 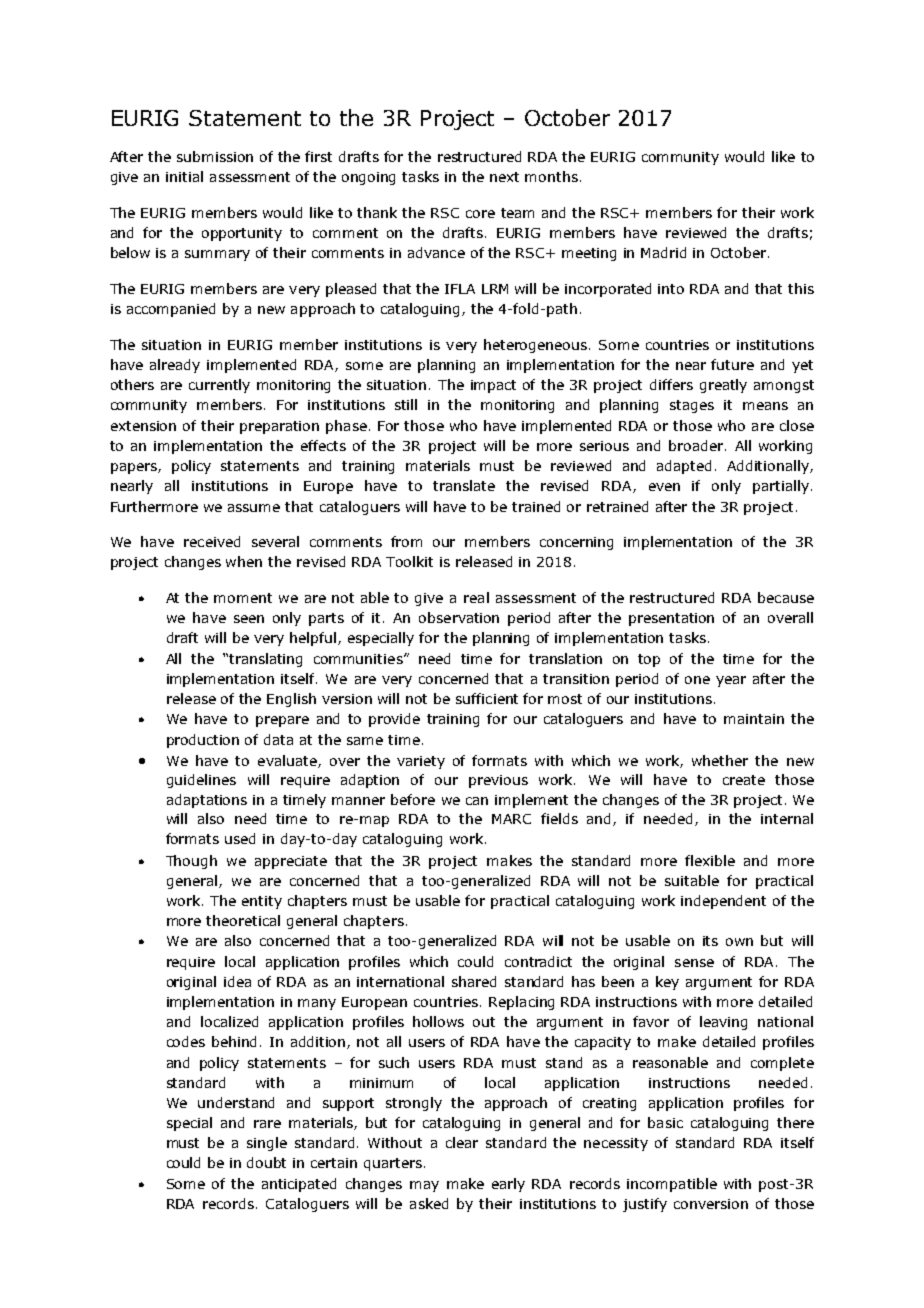 I want to click on doubt, so click(x=266, y=1162).
